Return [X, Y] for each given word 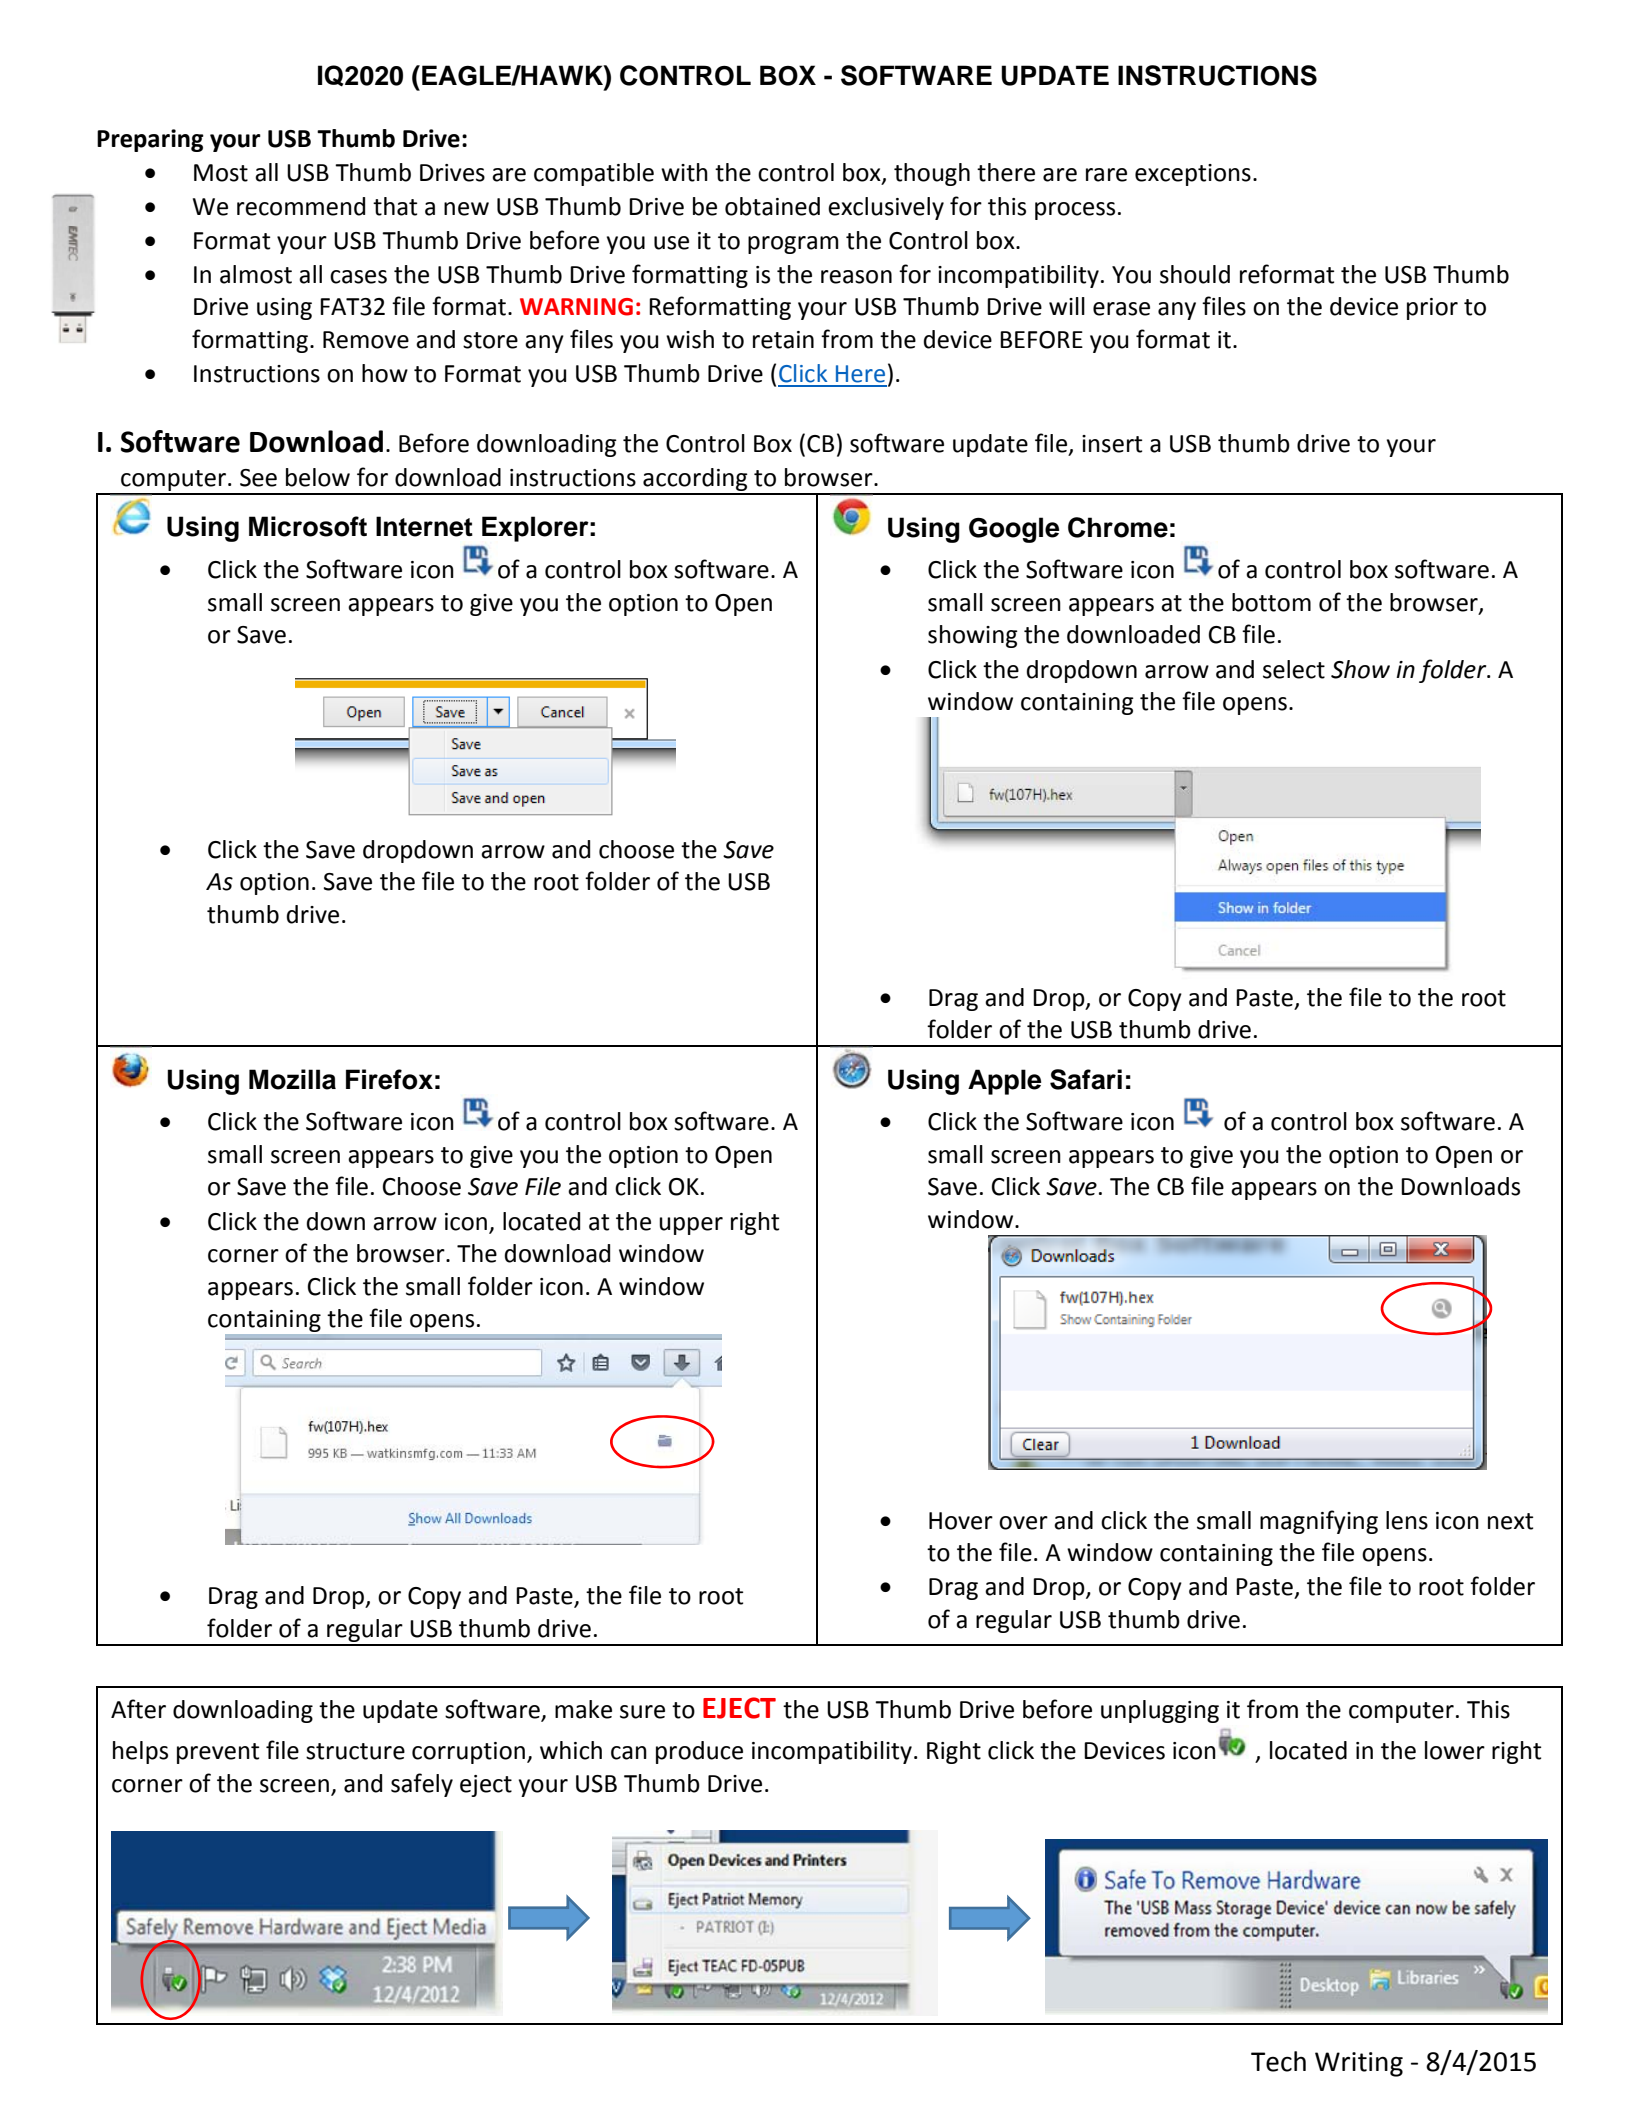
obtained [772, 206]
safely [422, 1785]
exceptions [1193, 175]
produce [699, 1752]
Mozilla [292, 1079]
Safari [1086, 1079]
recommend [301, 206]
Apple [1004, 1082]
